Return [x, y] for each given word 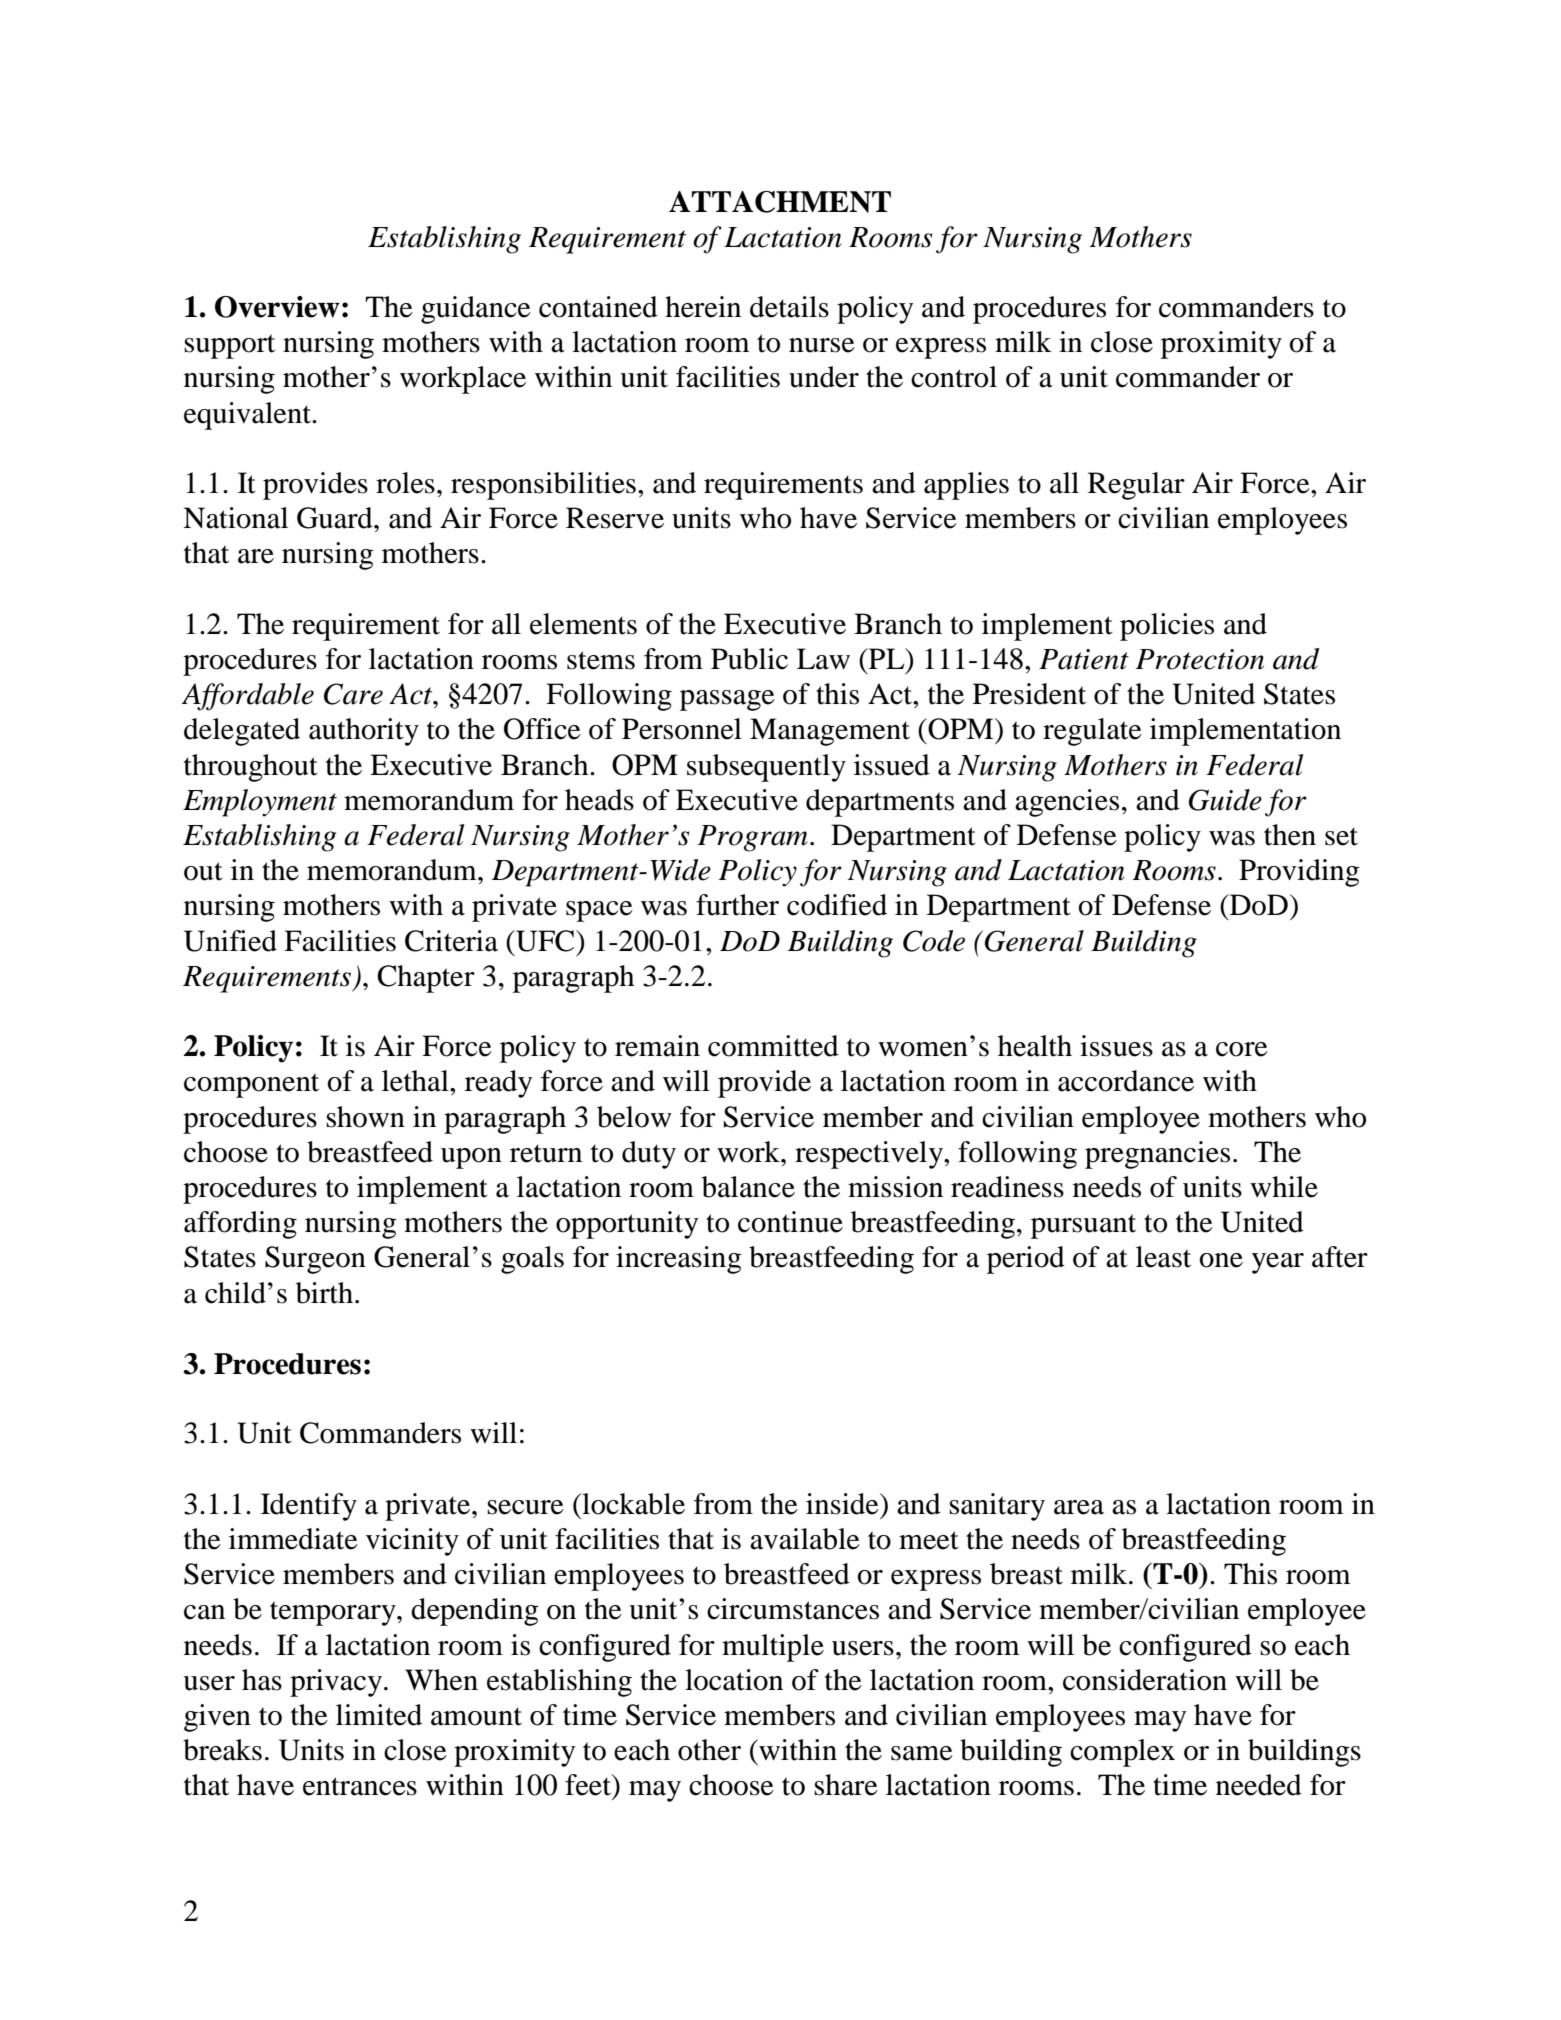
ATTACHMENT [780, 202]
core [1242, 1049]
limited [379, 1715]
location [734, 1680]
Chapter [426, 979]
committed [773, 1046]
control [954, 377]
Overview [277, 307]
